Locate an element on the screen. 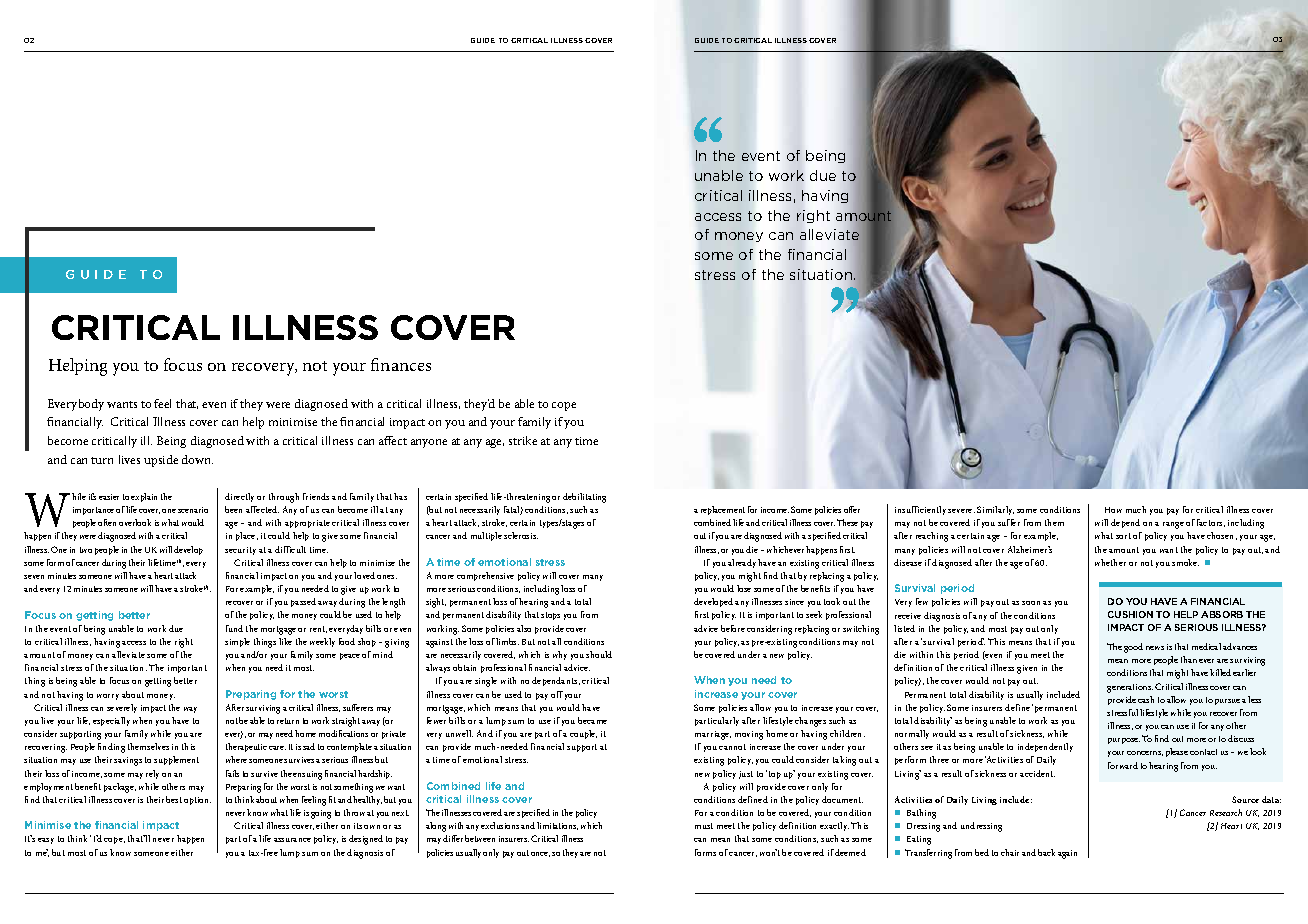 This screenshot has height=924, width=1308. strike is located at coordinates (523, 440).
